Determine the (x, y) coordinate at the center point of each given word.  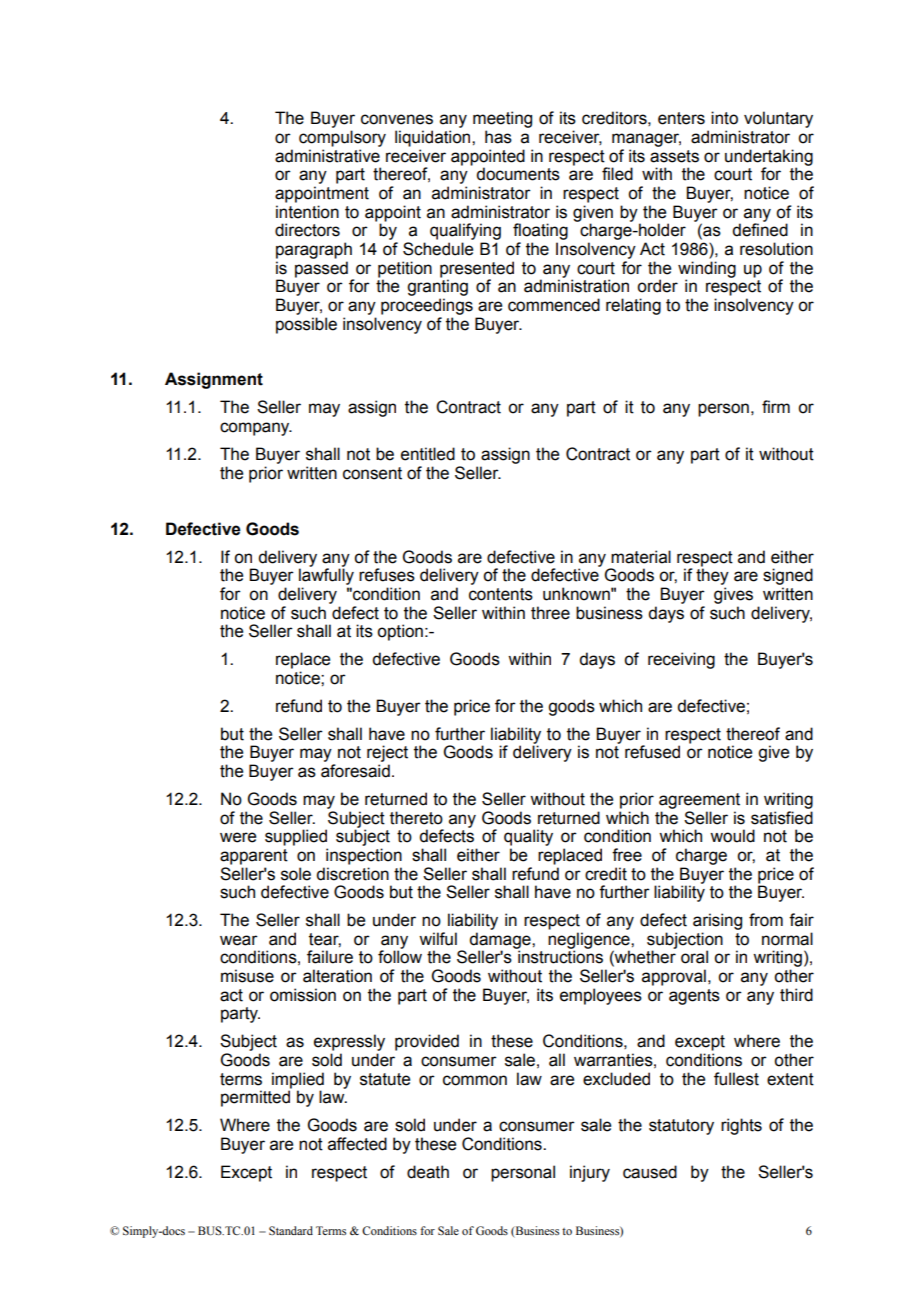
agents (694, 997)
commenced (554, 305)
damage (501, 941)
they (712, 576)
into (724, 118)
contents (501, 594)
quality (528, 837)
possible (306, 325)
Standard (291, 1230)
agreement (699, 801)
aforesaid (355, 771)
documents (518, 174)
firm (776, 406)
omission (303, 995)
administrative (327, 156)
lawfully (326, 575)
